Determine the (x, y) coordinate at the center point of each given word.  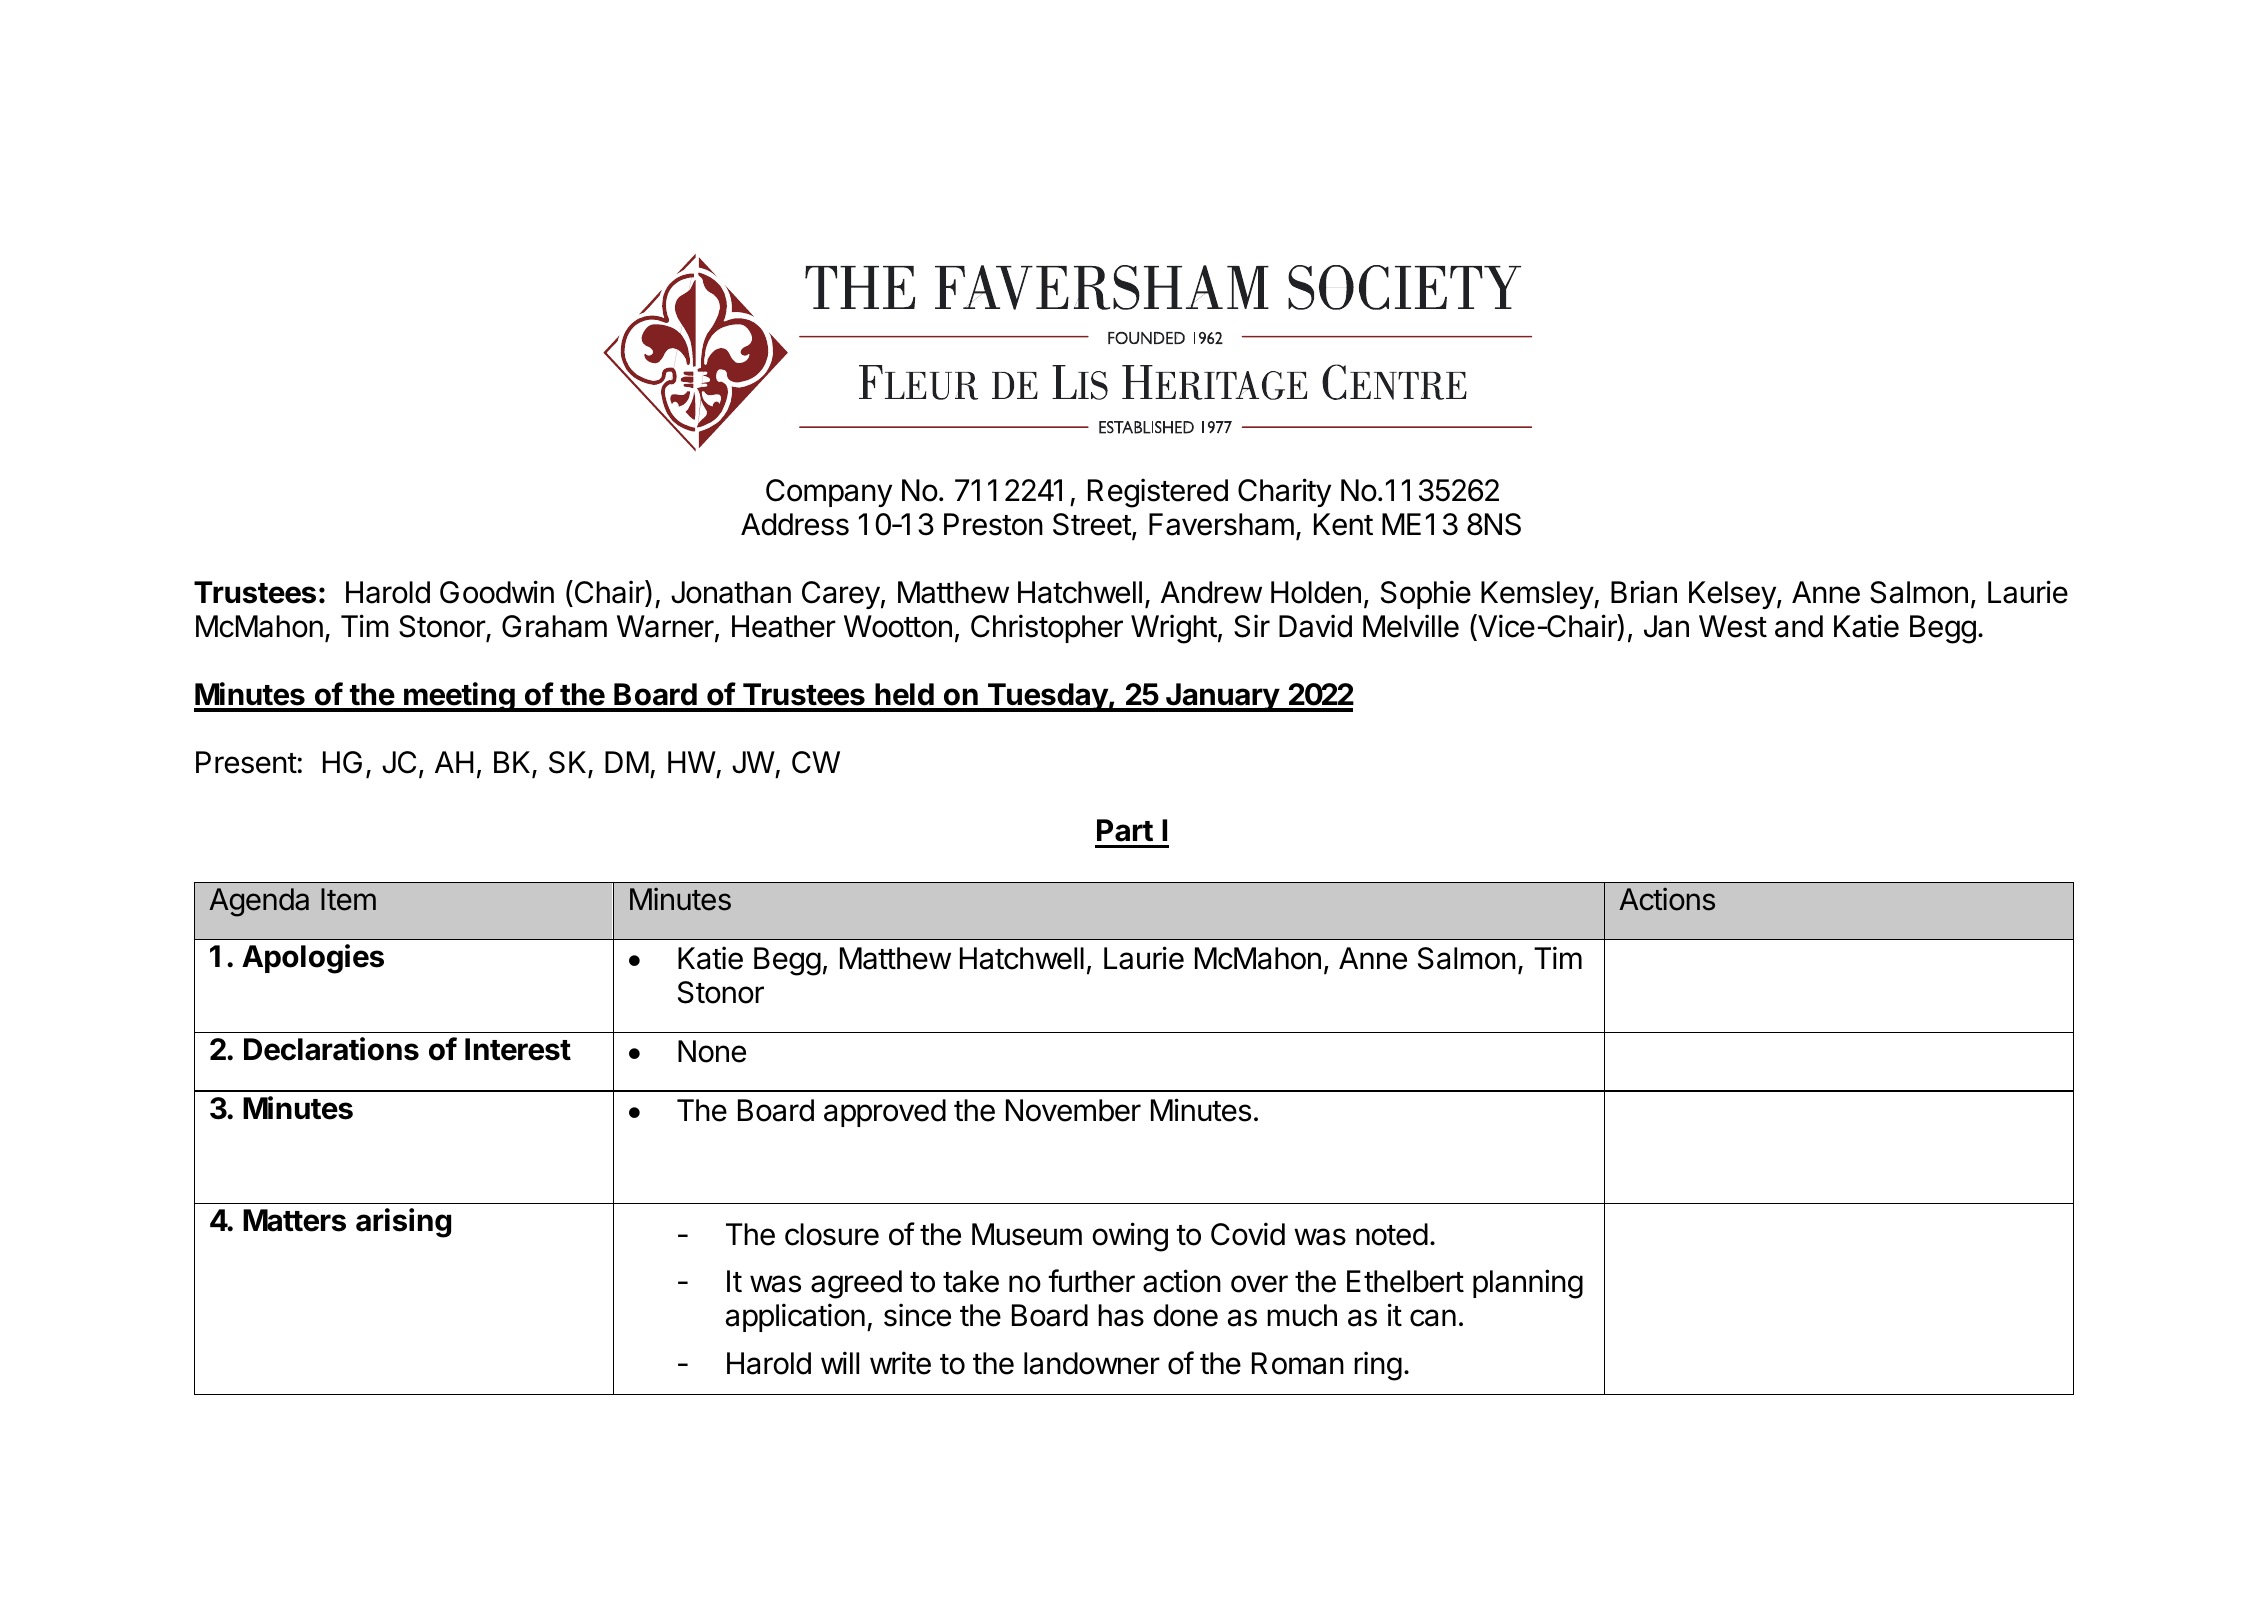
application (795, 1317)
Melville (1411, 626)
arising (403, 1223)
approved (885, 1113)
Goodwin (497, 592)
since (917, 1315)
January (1222, 697)
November (1073, 1110)
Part (1125, 830)
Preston (993, 524)
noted (1392, 1234)
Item (348, 899)
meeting (459, 697)
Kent (1343, 524)
